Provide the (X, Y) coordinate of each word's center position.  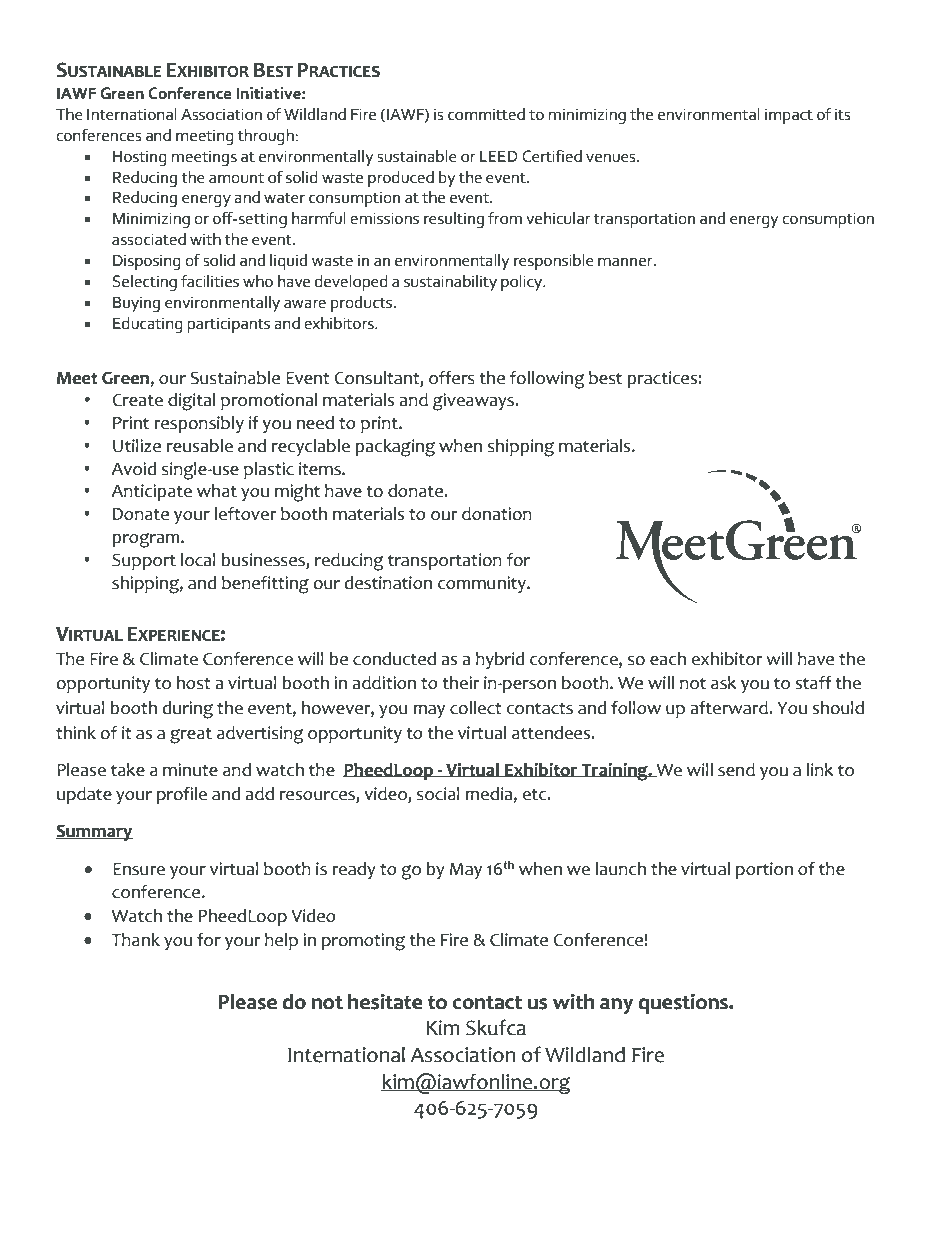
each (668, 659)
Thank (135, 940)
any (616, 1006)
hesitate (385, 1001)
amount (236, 178)
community (483, 584)
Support (144, 561)
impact (789, 116)
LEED (499, 156)
